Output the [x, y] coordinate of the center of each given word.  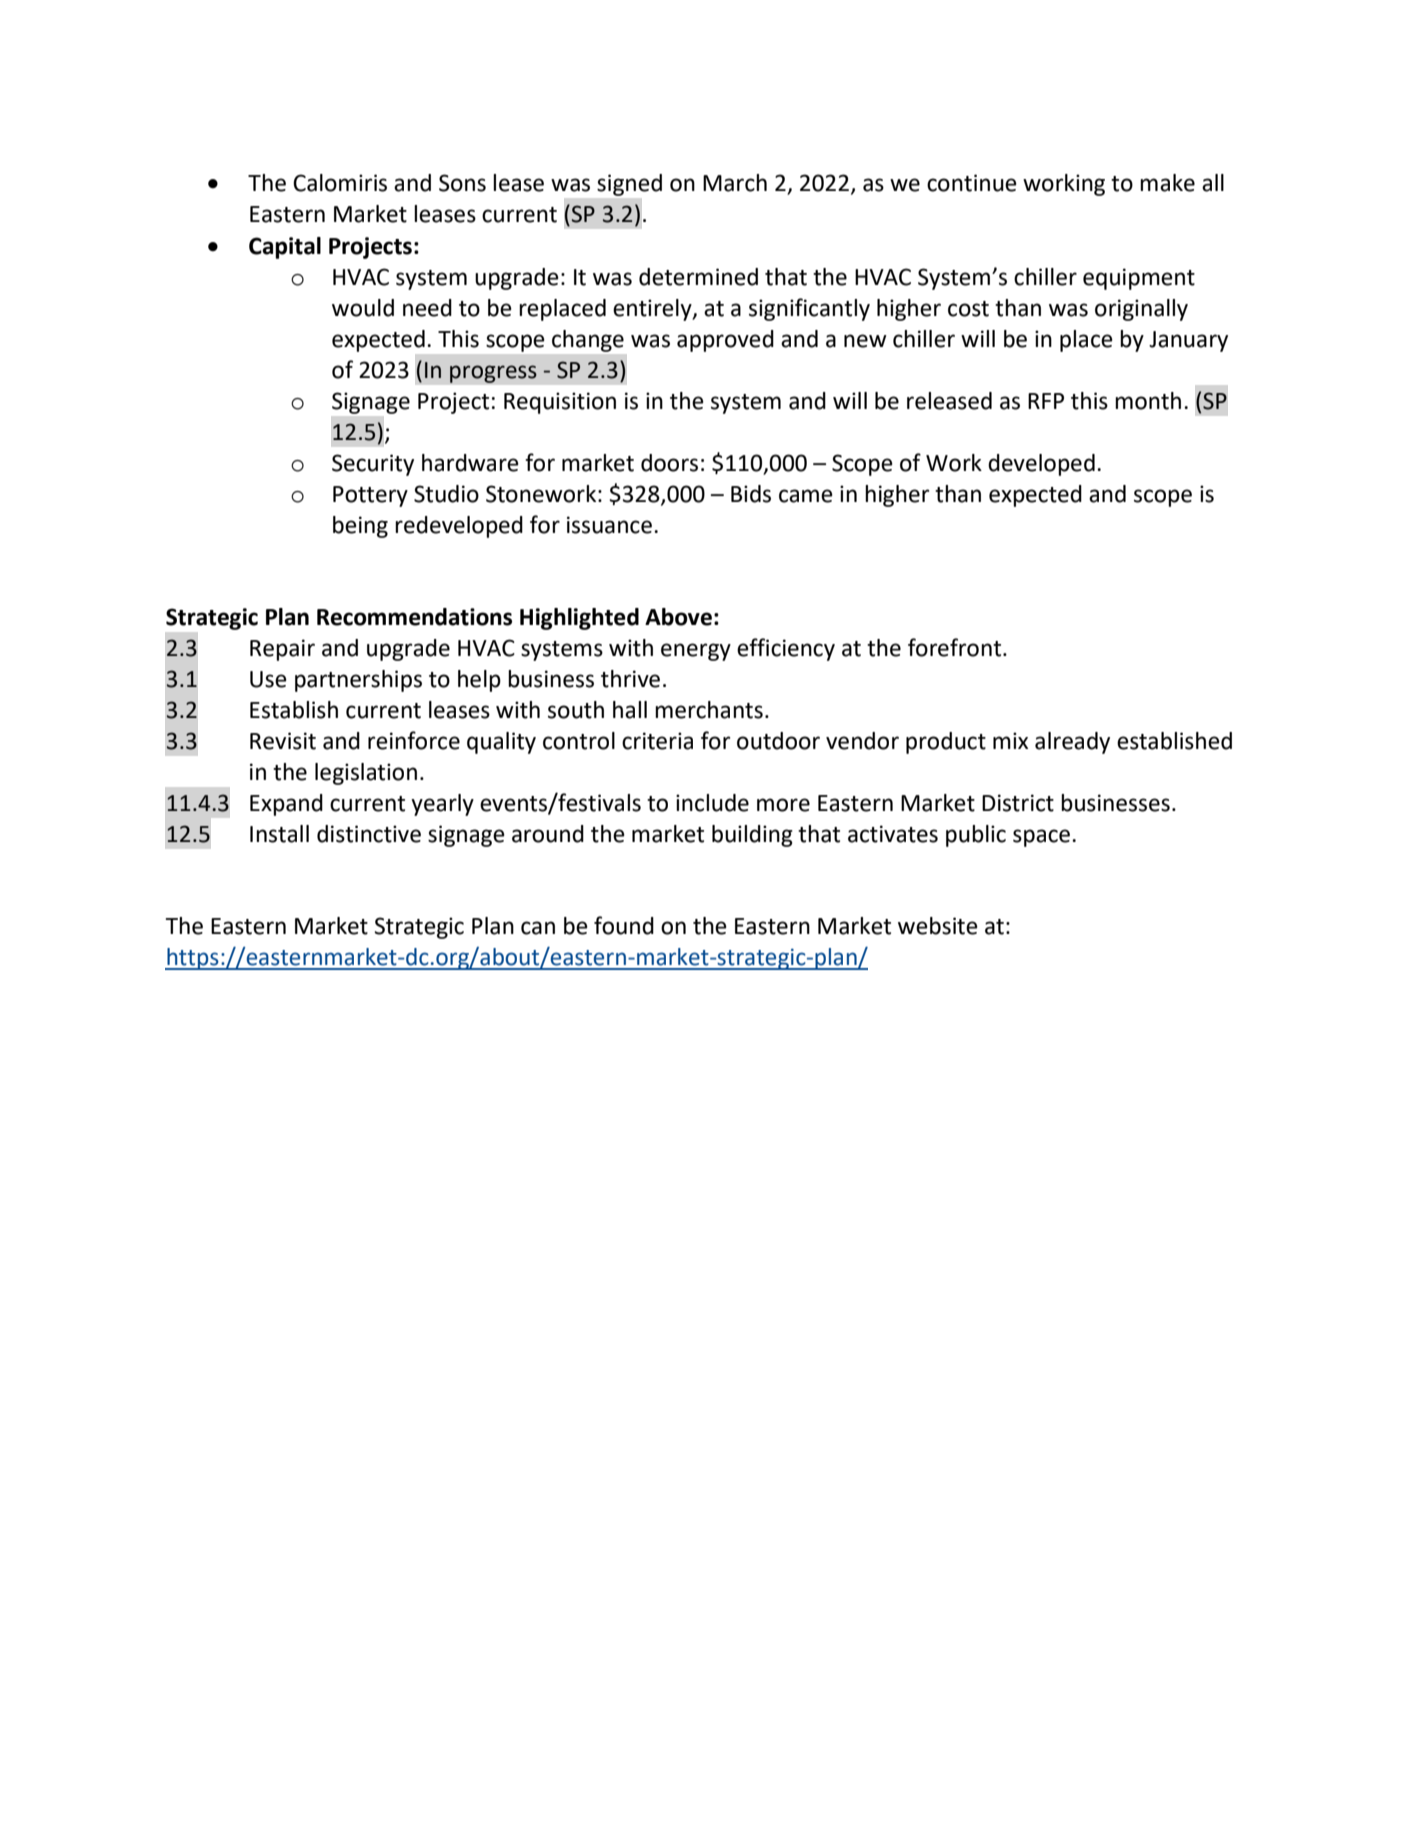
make [1167, 183]
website [938, 926]
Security [373, 465]
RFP [1046, 401]
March [735, 183]
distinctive [369, 834]
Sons [462, 183]
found [624, 925]
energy [696, 652]
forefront [956, 647]
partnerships [358, 681]
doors [669, 463]
